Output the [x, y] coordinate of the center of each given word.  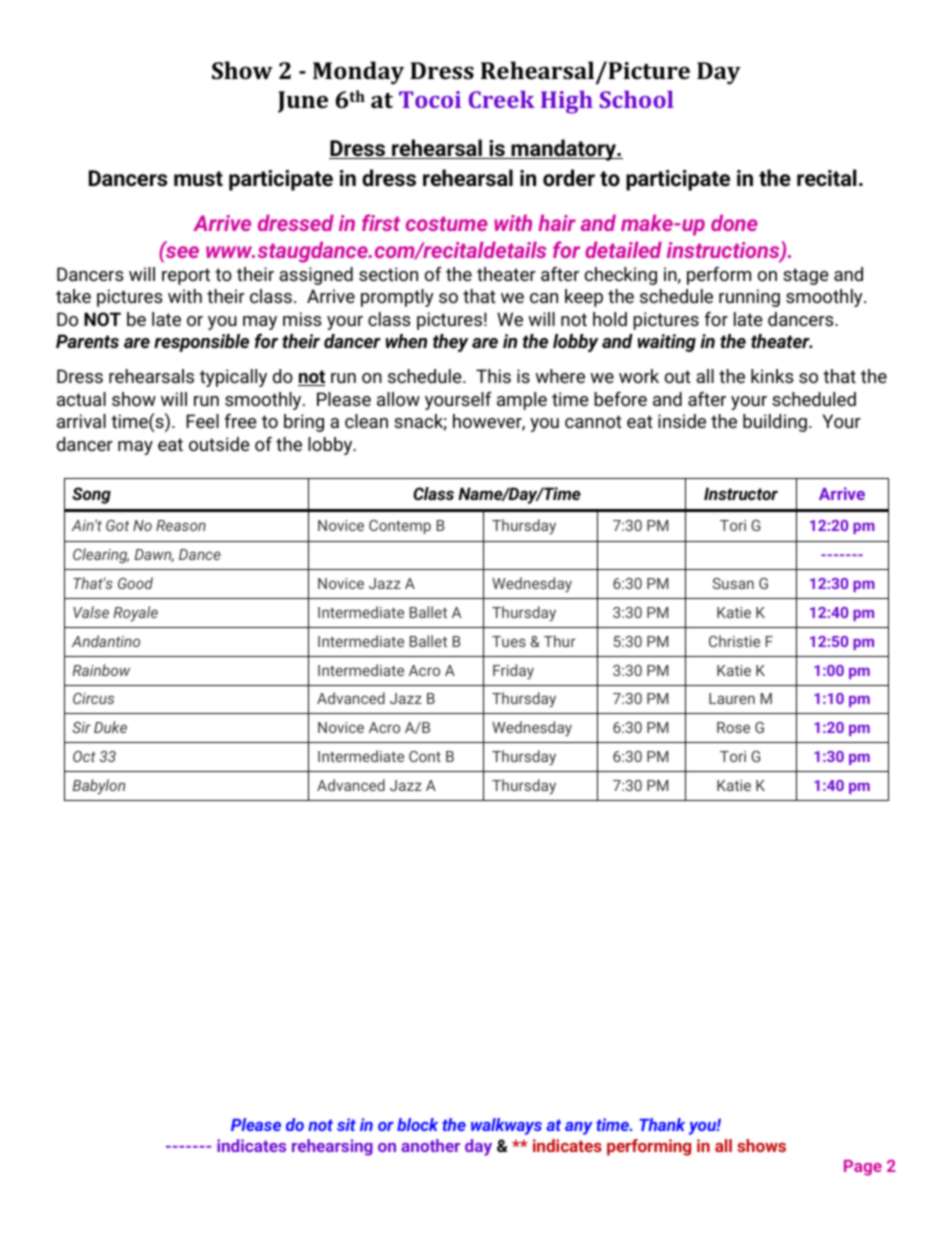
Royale [136, 614]
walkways [506, 1126]
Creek [502, 99]
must [198, 179]
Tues [509, 641]
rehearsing [332, 1147]
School [636, 99]
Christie [734, 641]
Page [863, 1168]
